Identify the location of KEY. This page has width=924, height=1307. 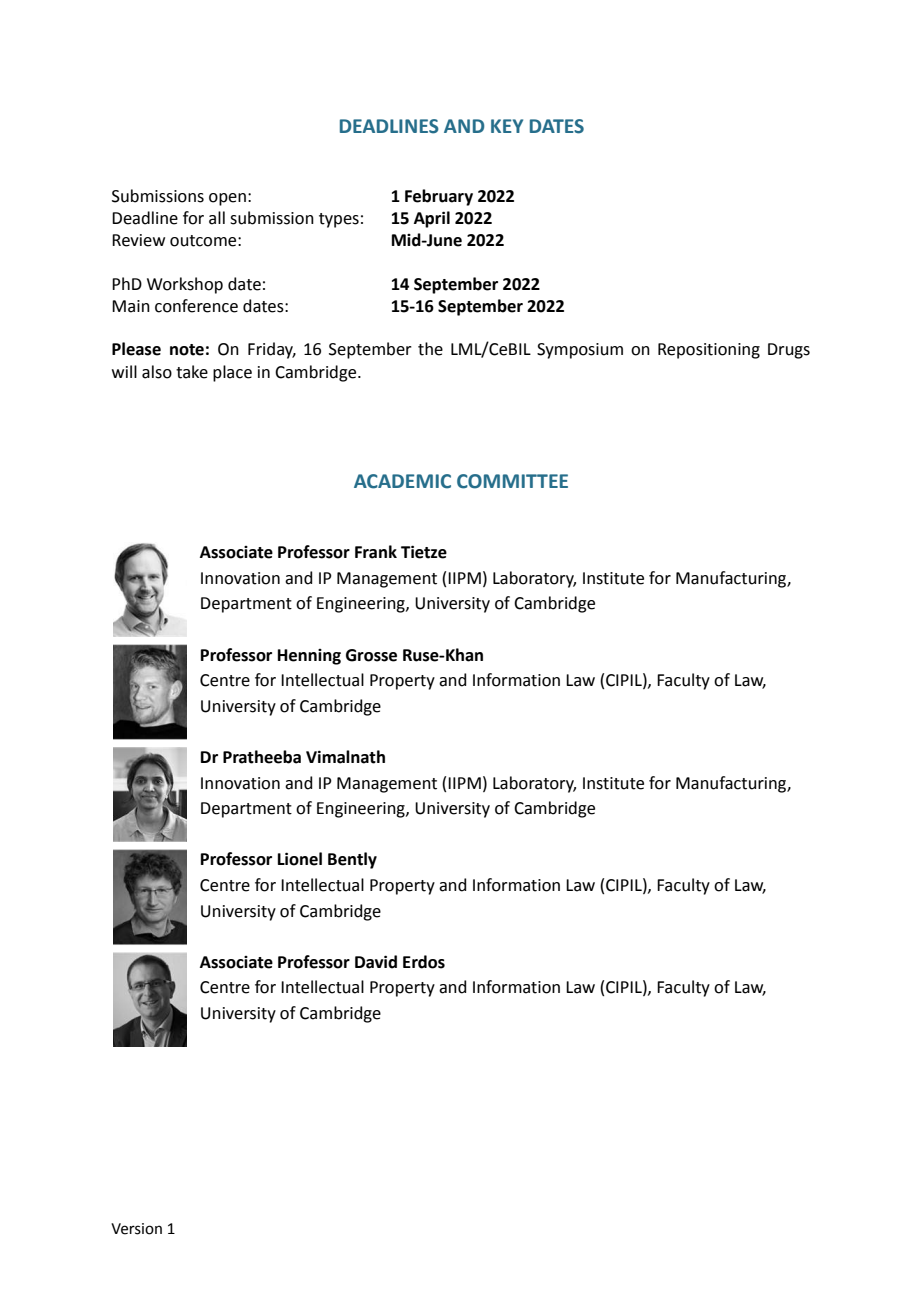
(507, 126).
